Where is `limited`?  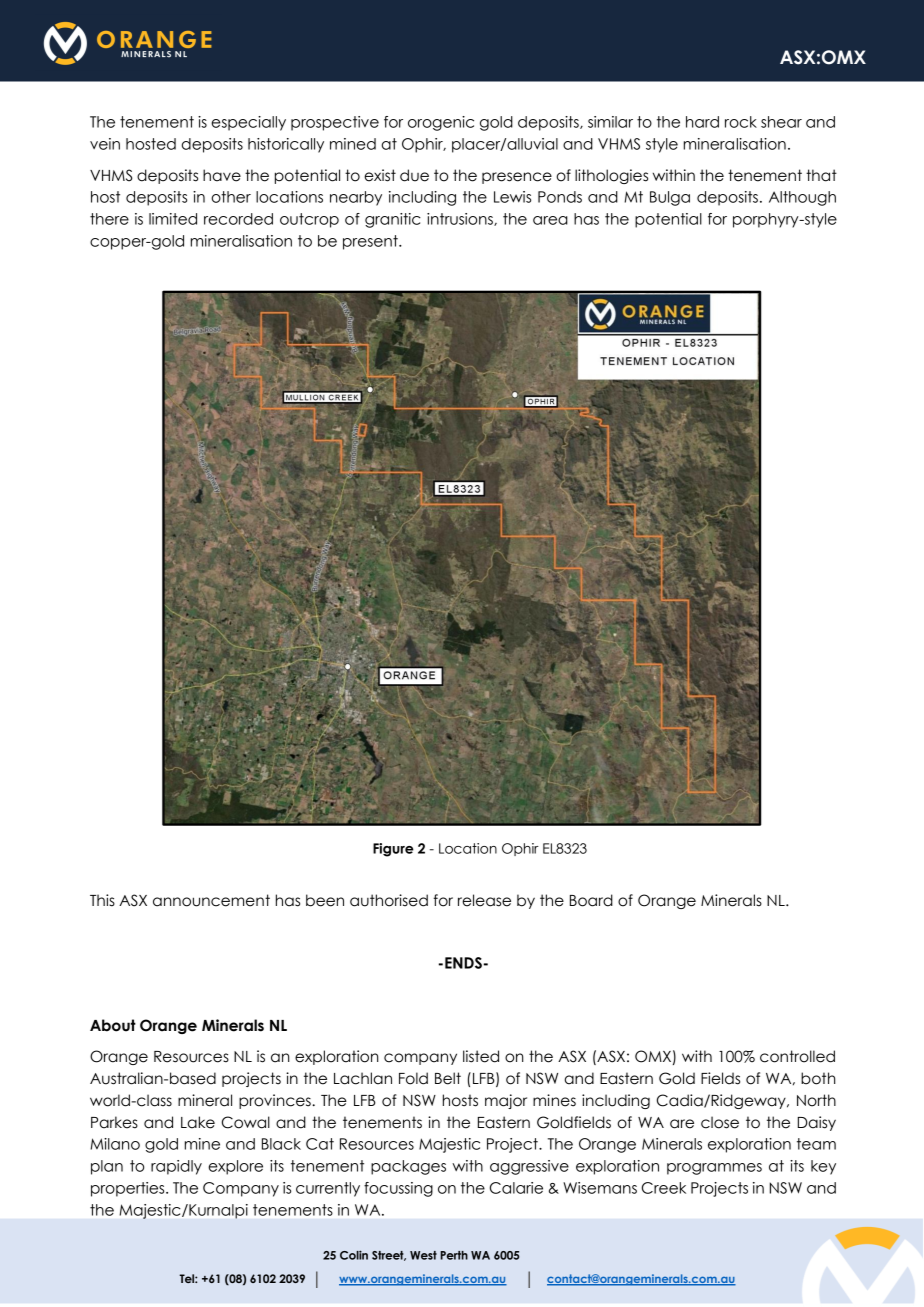
limited is located at coordinates (173, 219).
